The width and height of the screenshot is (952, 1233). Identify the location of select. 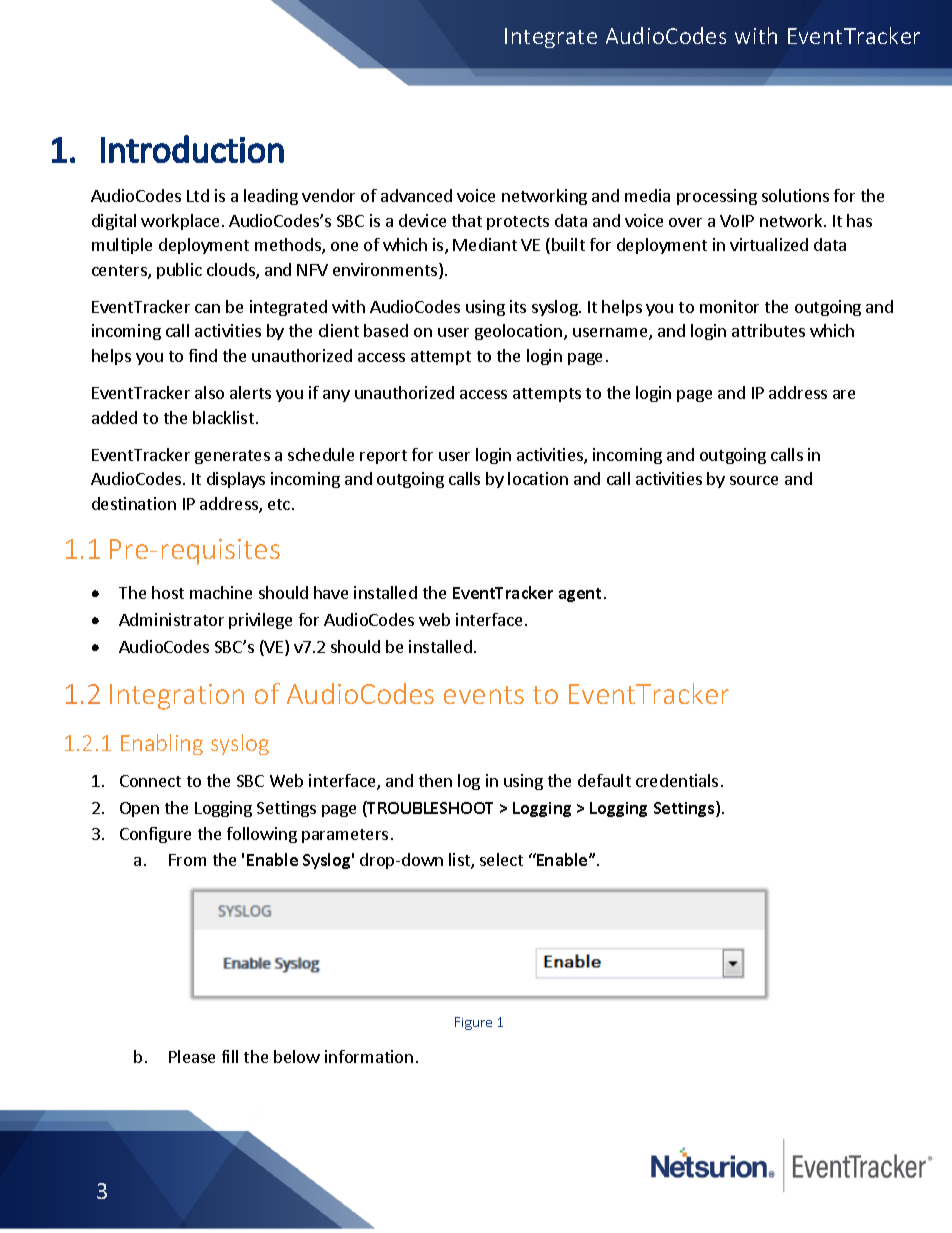
(501, 859).
